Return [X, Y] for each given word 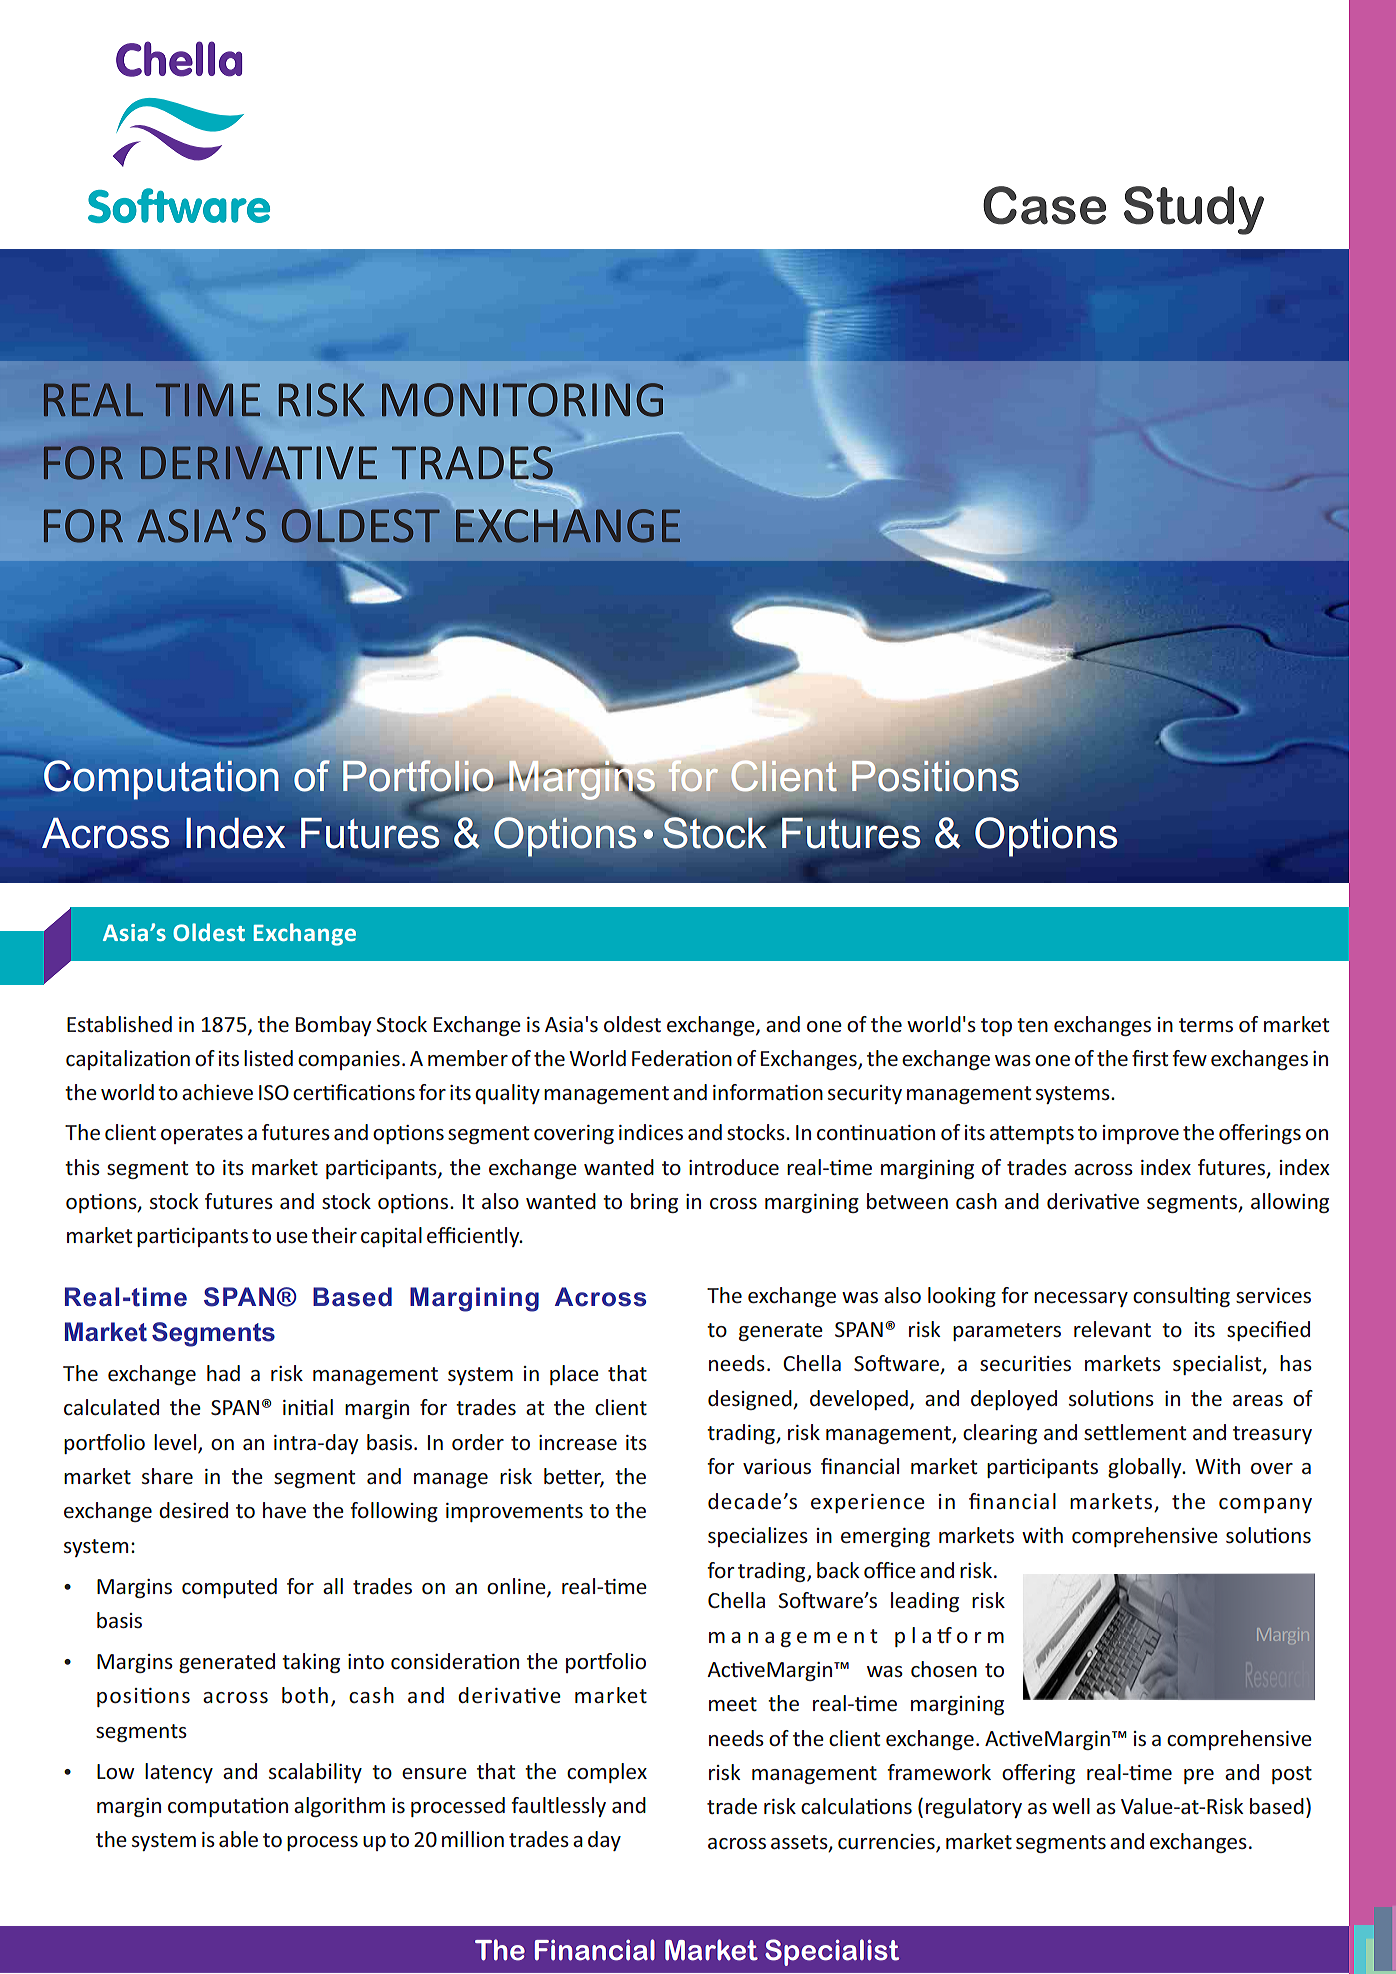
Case [1044, 205]
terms [1206, 1025]
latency [179, 1773]
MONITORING [522, 400]
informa [750, 1092]
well [1071, 1806]
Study [1194, 210]
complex [607, 1773]
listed [268, 1058]
